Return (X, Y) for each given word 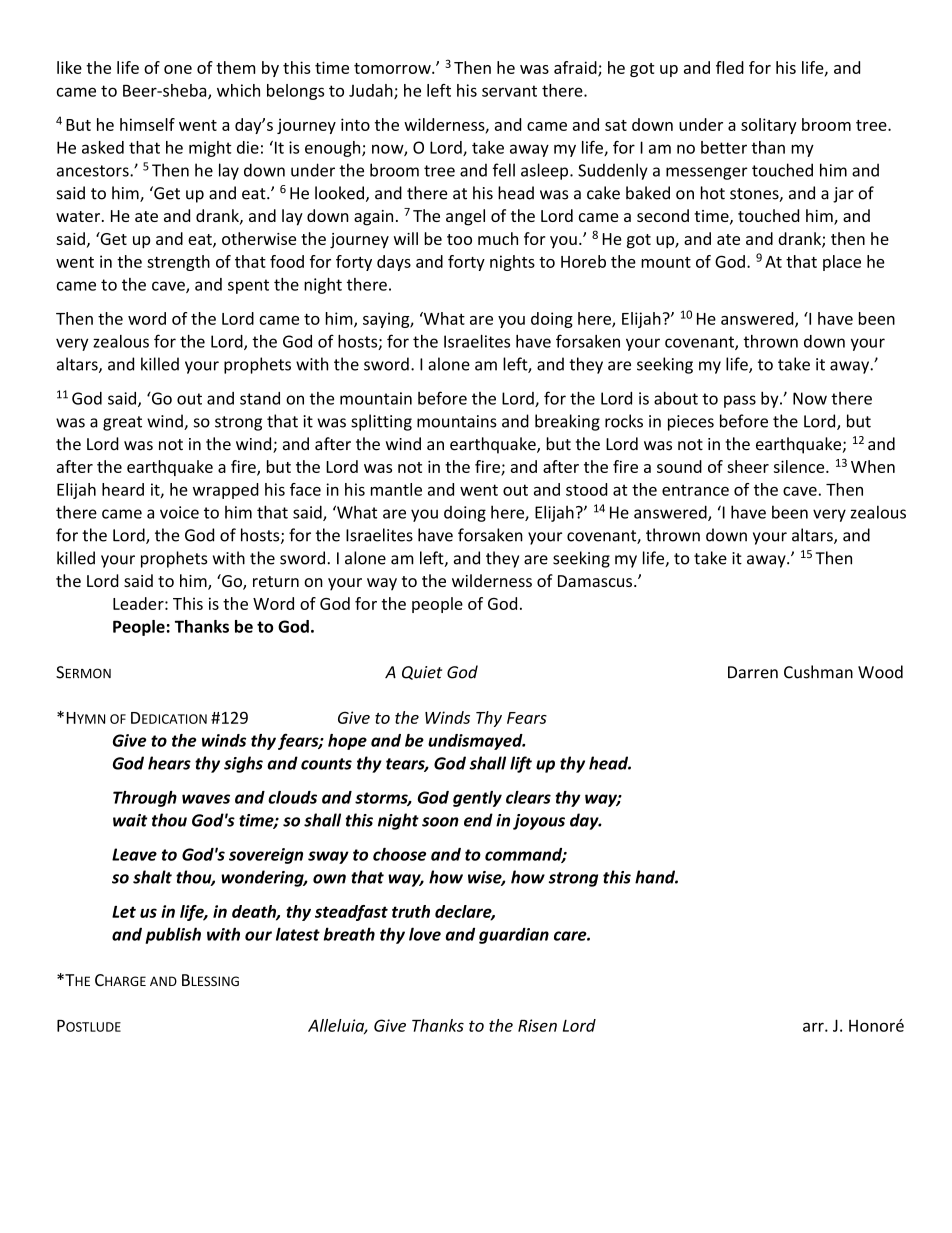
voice (179, 512)
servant (509, 91)
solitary (769, 126)
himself (147, 124)
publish (173, 935)
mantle (396, 489)
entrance (695, 490)
